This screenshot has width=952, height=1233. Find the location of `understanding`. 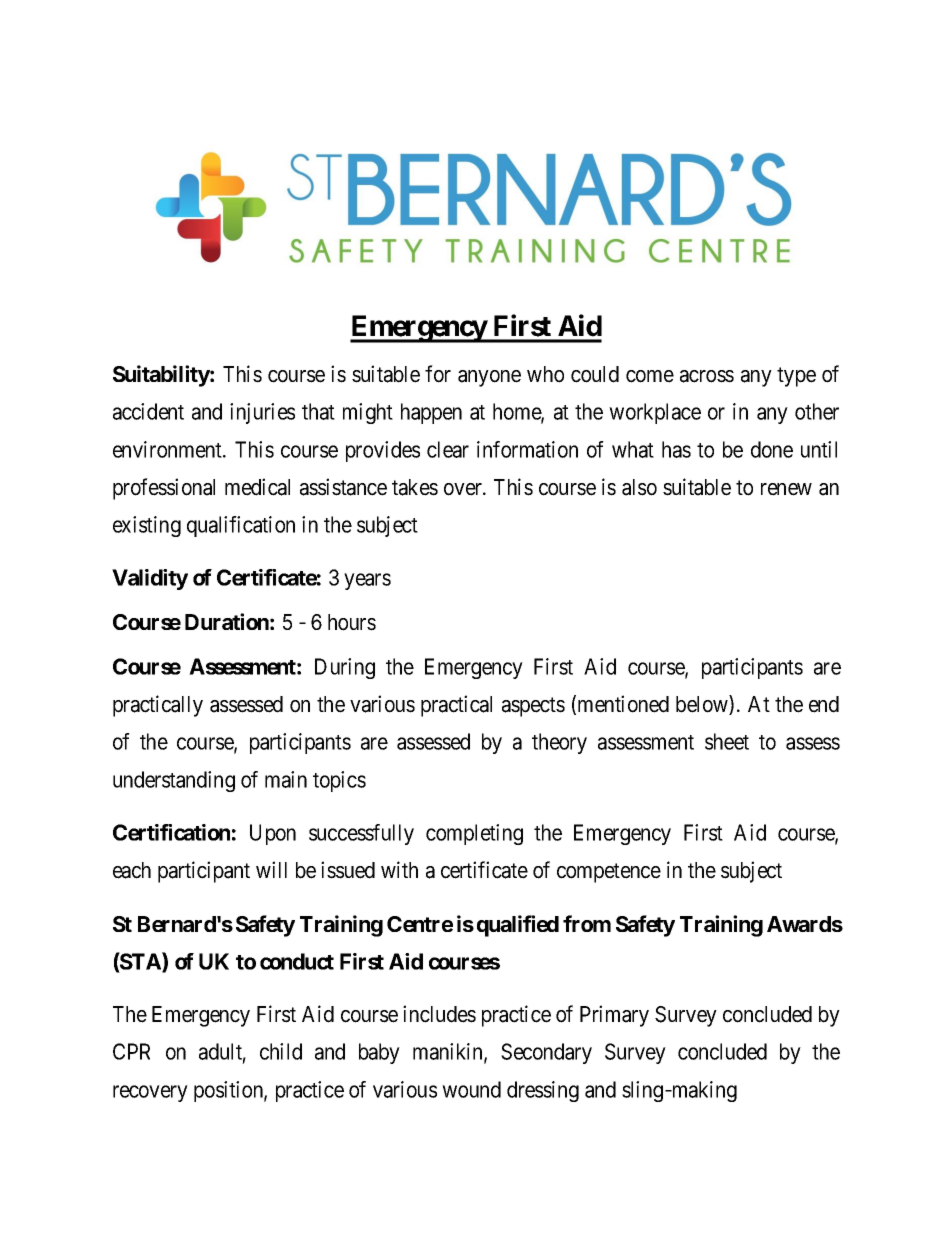

understanding is located at coordinates (174, 781).
